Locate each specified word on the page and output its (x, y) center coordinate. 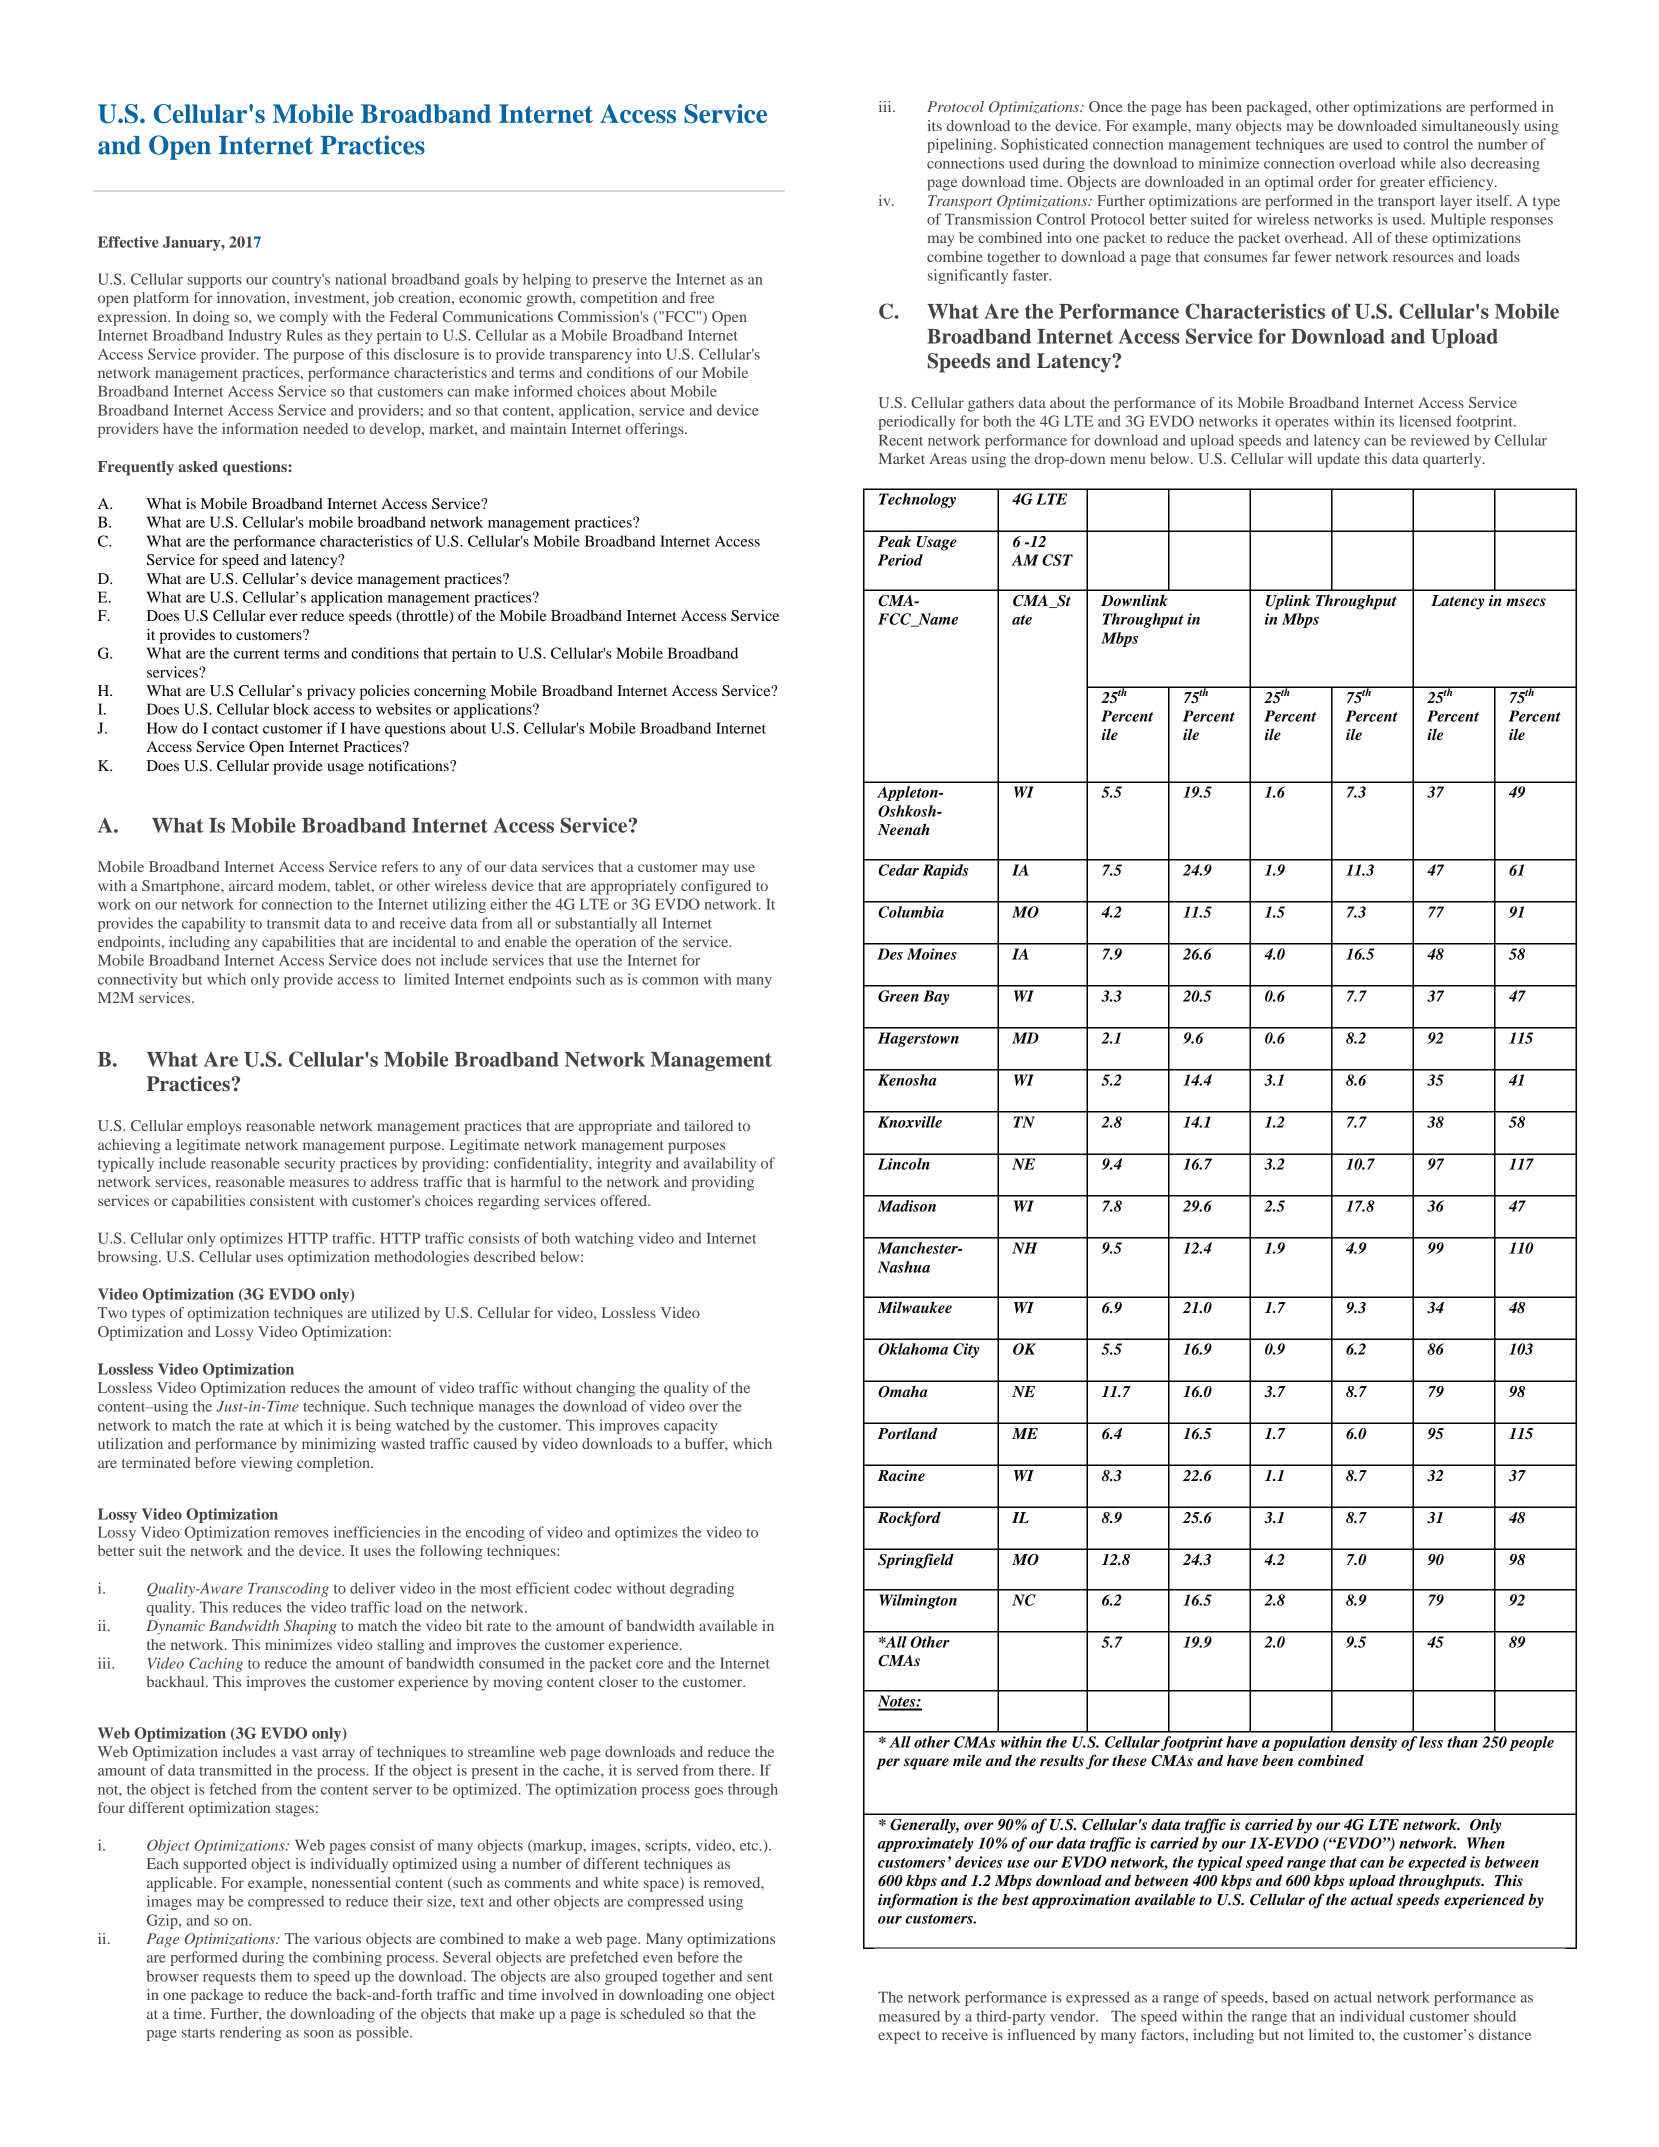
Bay (936, 997)
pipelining (961, 145)
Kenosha (907, 1080)
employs (214, 1127)
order (1335, 181)
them (276, 1976)
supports (215, 281)
